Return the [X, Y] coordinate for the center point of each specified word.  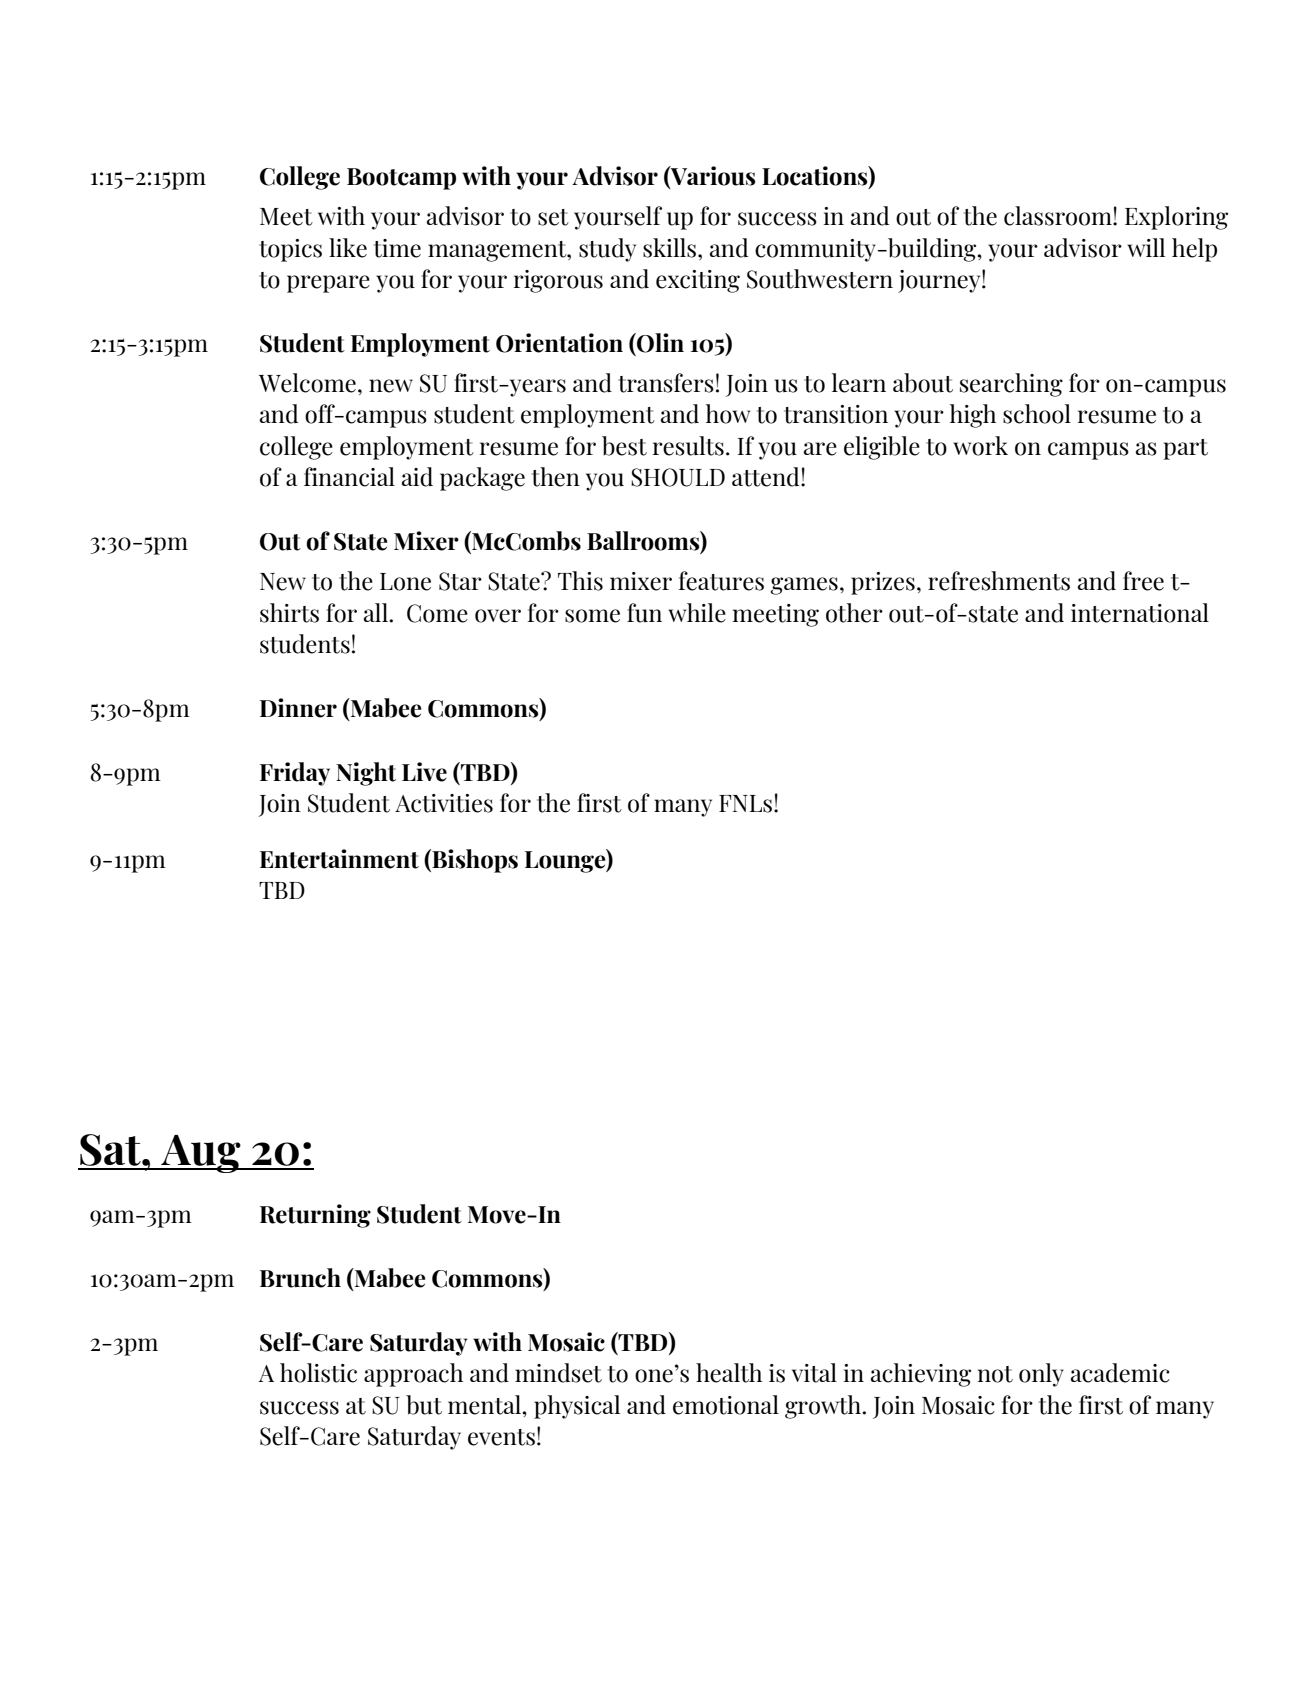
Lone [405, 582]
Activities [444, 803]
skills [671, 248]
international [1140, 613]
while [697, 613]
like [348, 248]
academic [1120, 1373]
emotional [726, 1405]
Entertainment [339, 859]
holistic [318, 1373]
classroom [1059, 216]
